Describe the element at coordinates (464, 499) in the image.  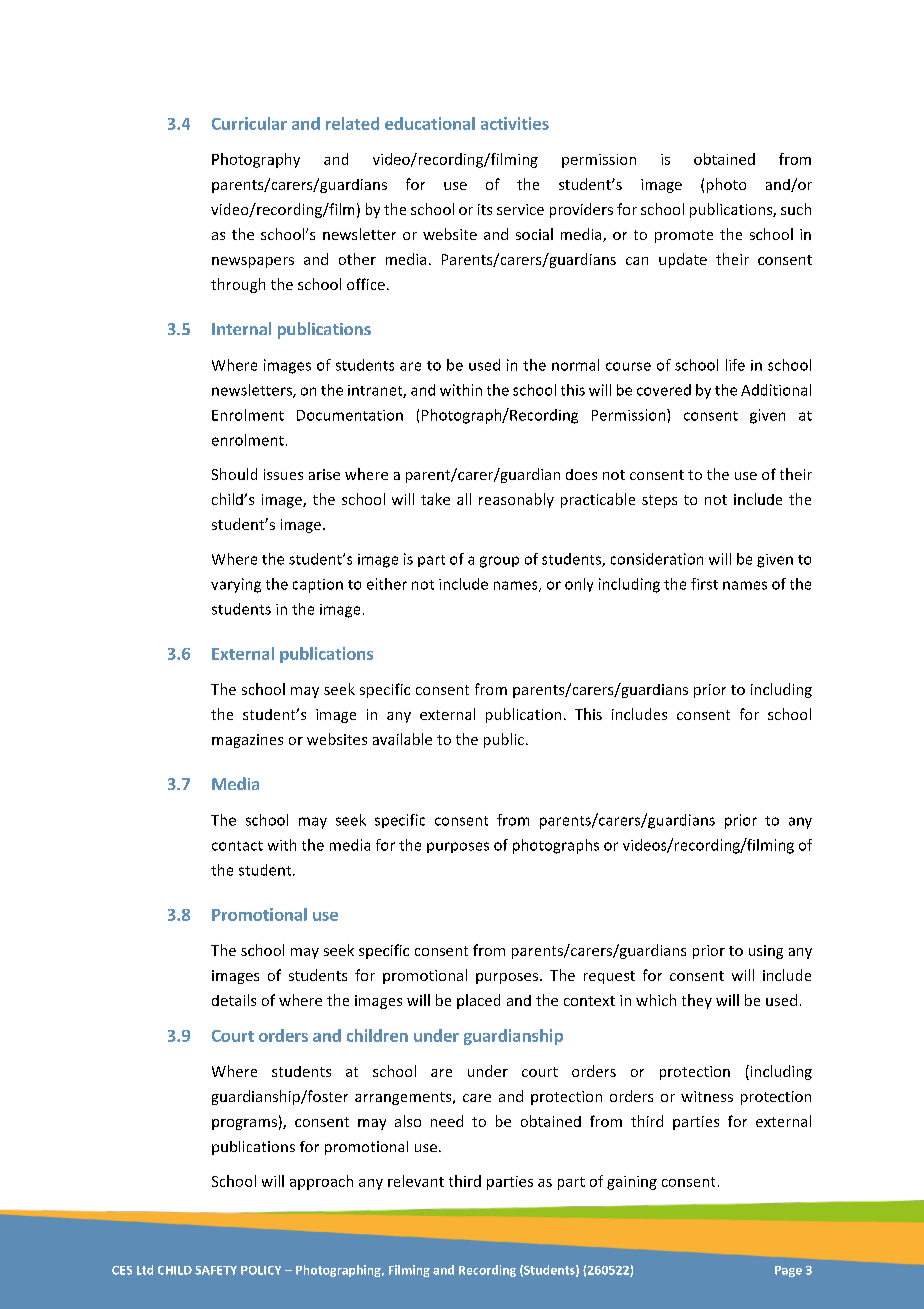
I see `all` at that location.
